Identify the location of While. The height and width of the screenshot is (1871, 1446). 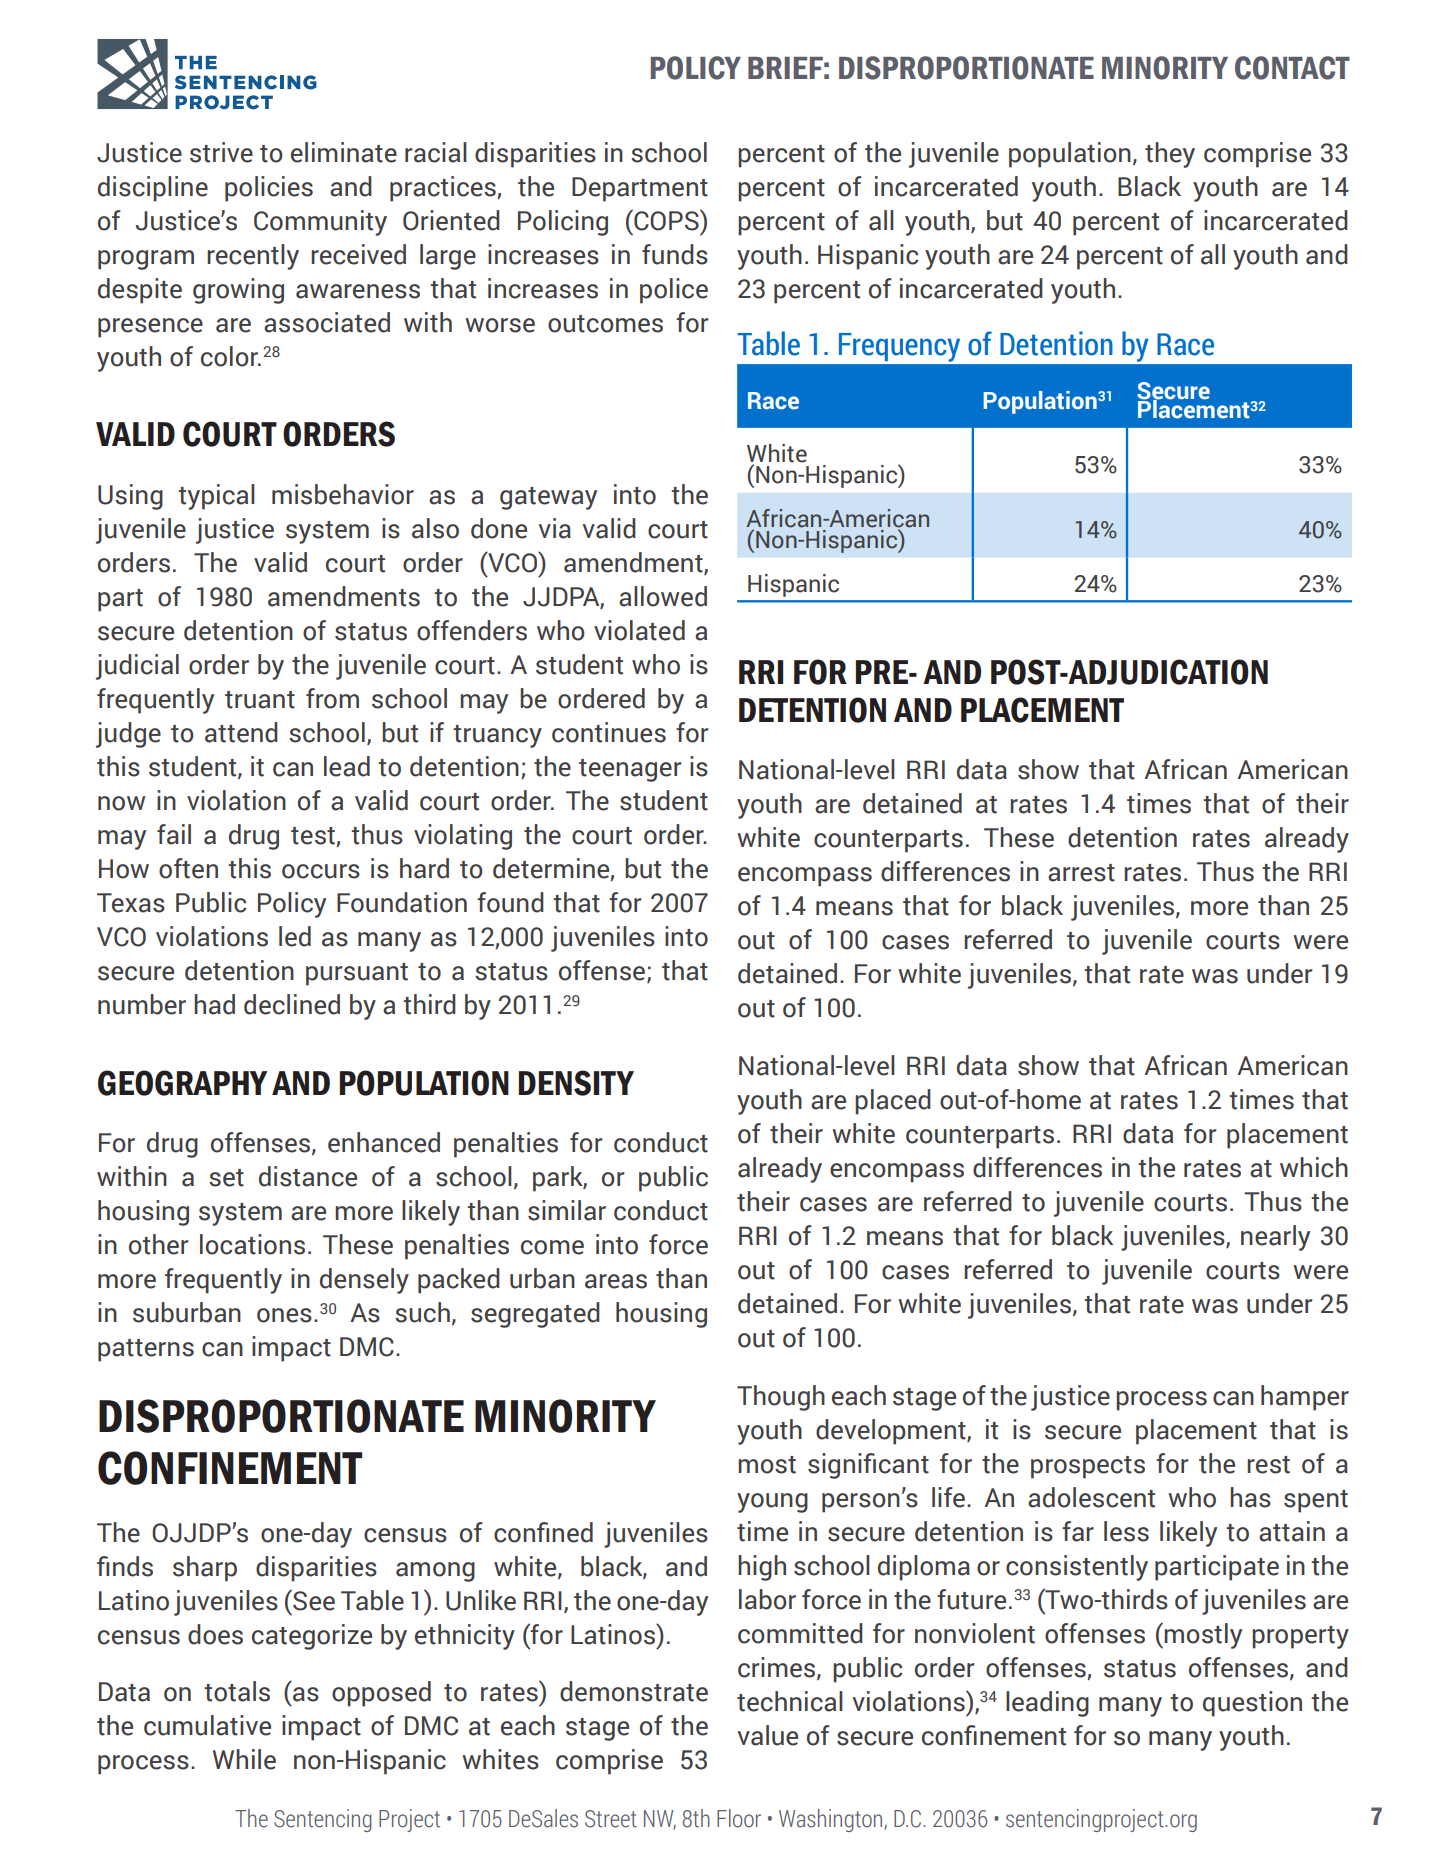
(244, 1759).
